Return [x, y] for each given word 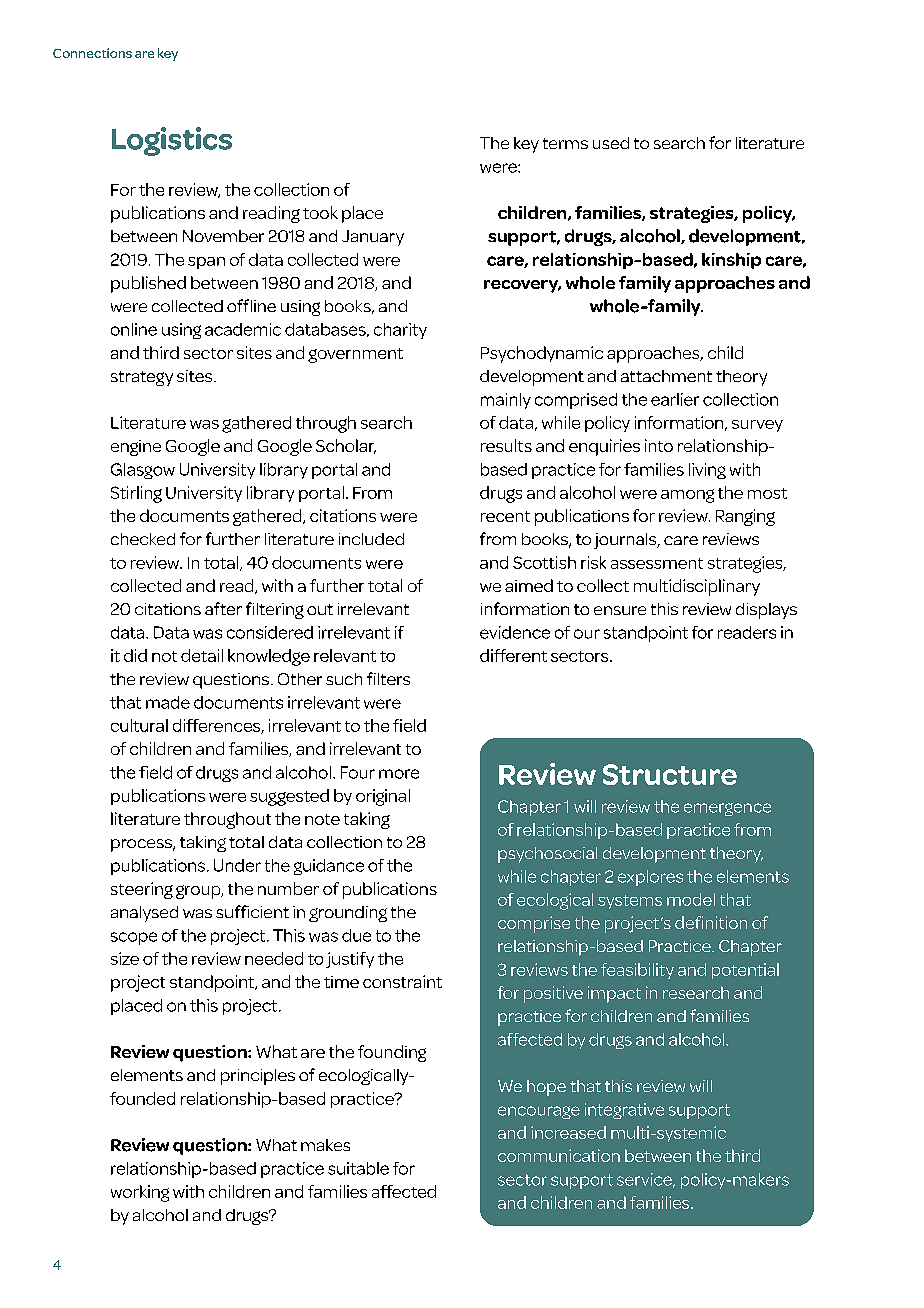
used [611, 143]
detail [202, 655]
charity [400, 331]
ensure [620, 610]
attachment [666, 376]
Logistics [172, 141]
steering [142, 890]
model [691, 899]
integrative [624, 1111]
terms [565, 143]
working [140, 1193]
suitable [358, 1168]
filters [388, 678]
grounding [348, 914]
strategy [142, 378]
